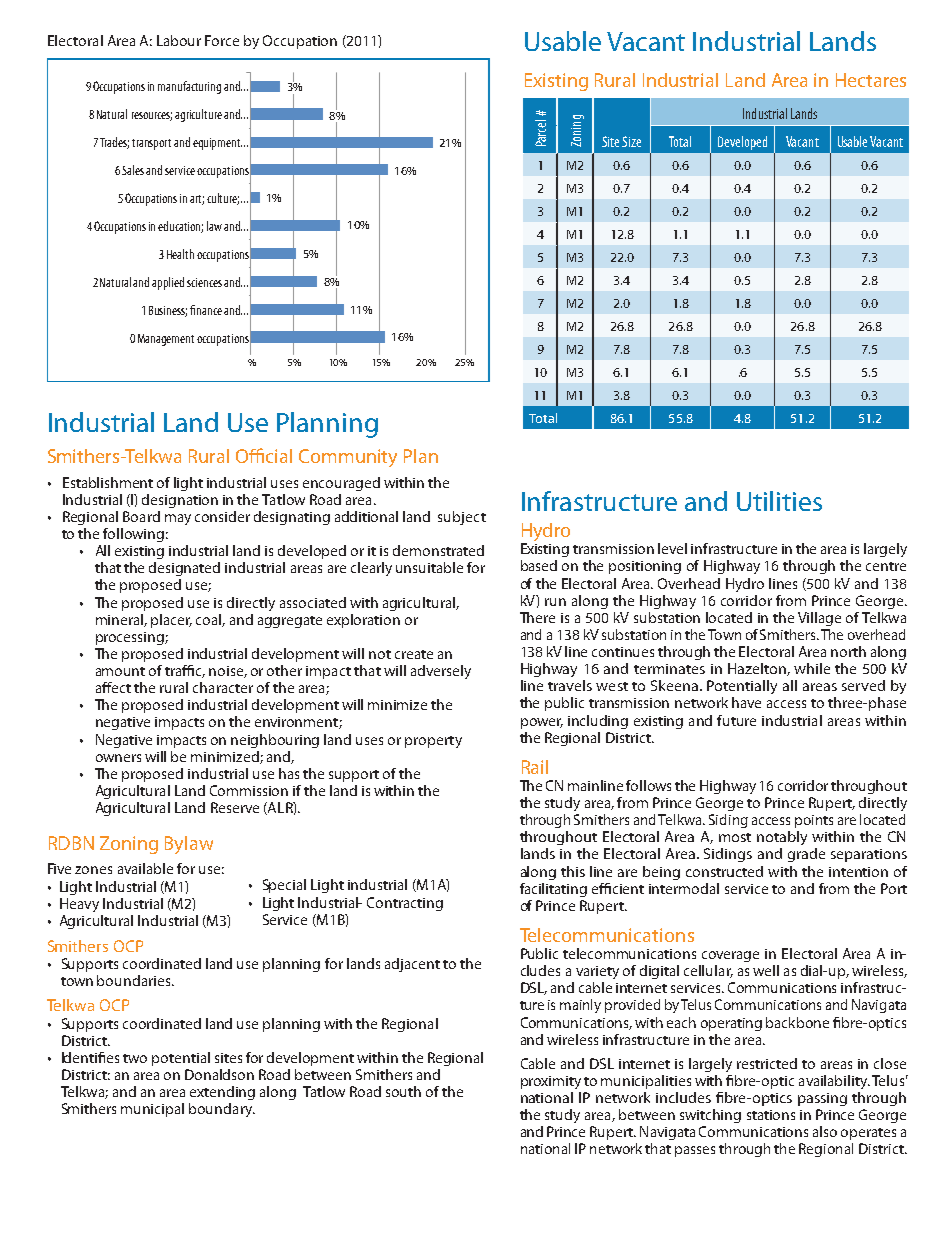 The image size is (952, 1233). What do you see at coordinates (871, 80) in the image?
I see `Hectares` at bounding box center [871, 80].
